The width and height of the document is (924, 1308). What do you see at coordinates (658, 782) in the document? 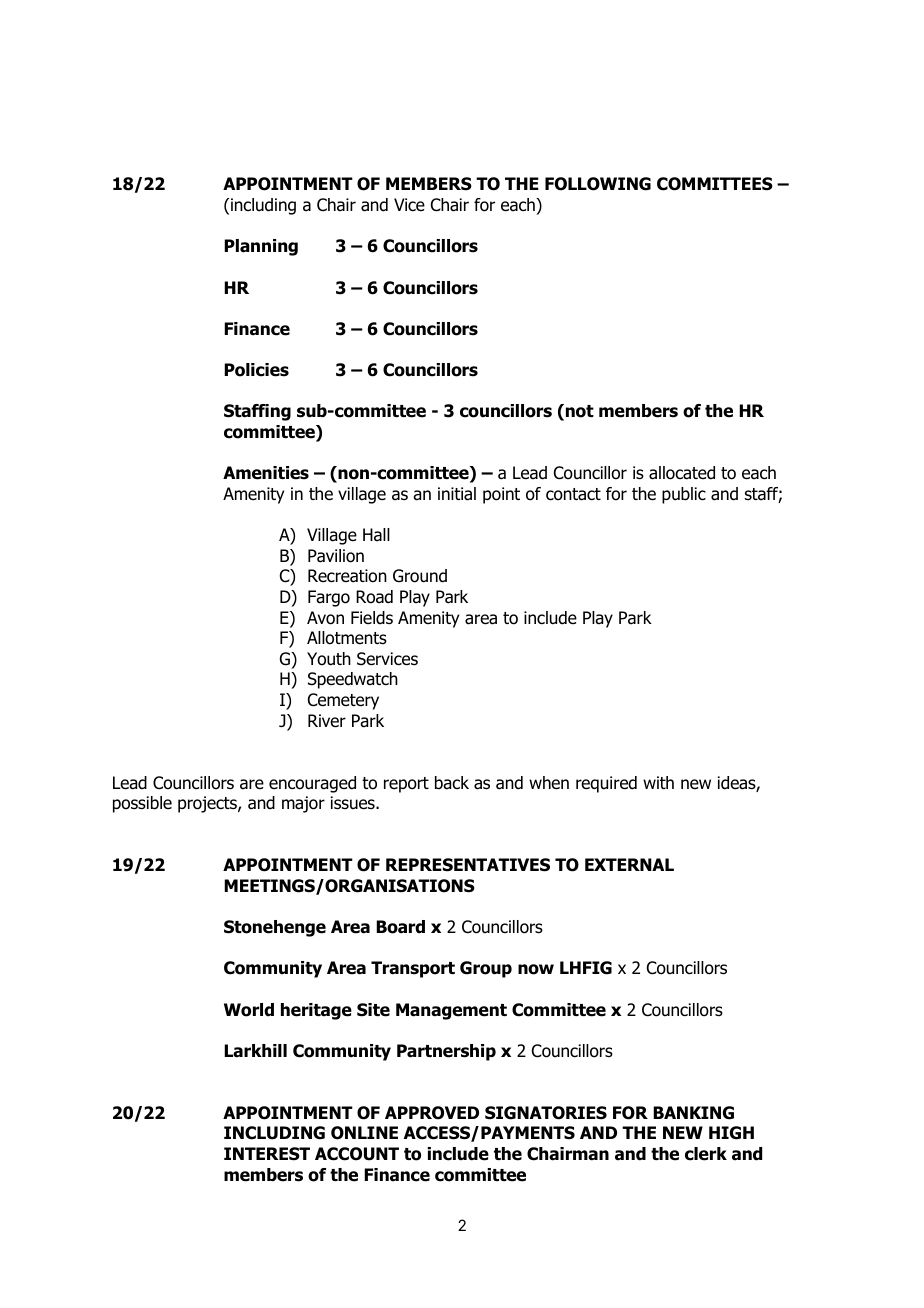
I see `with` at bounding box center [658, 782].
